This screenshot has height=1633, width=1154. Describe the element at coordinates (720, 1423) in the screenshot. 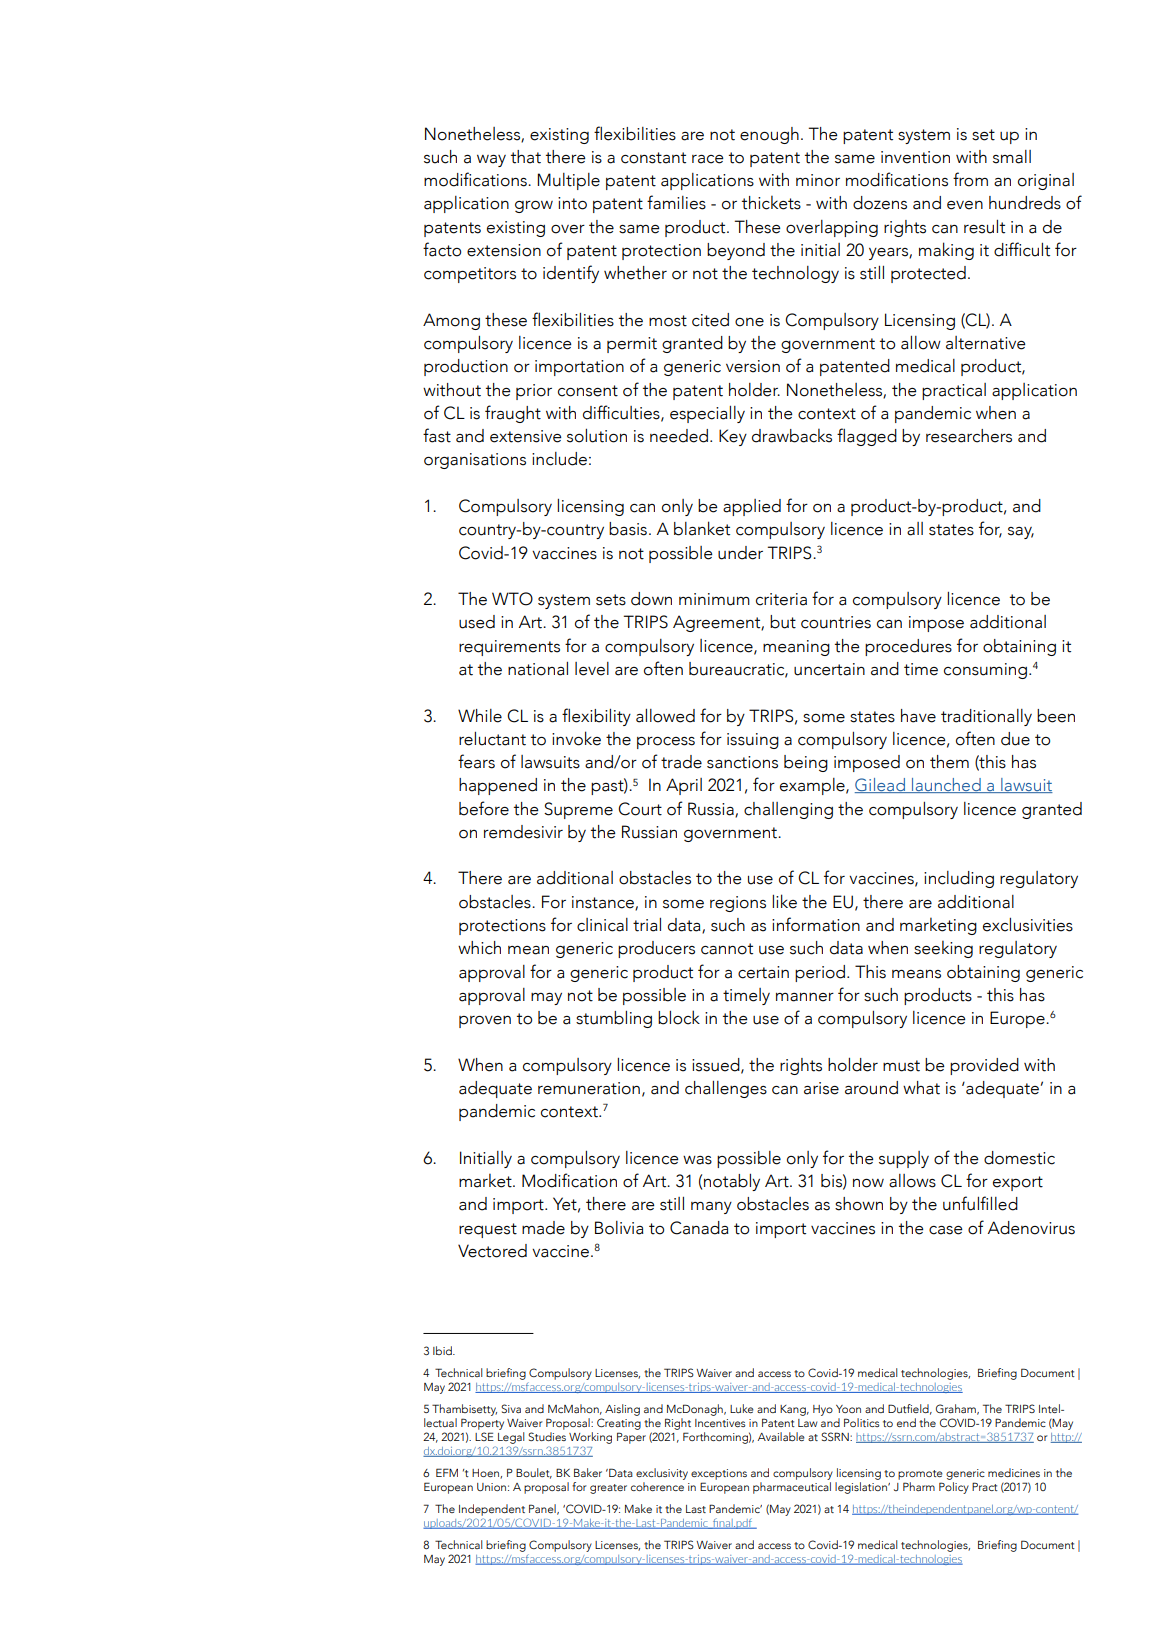

I see `Incentives` at that location.
